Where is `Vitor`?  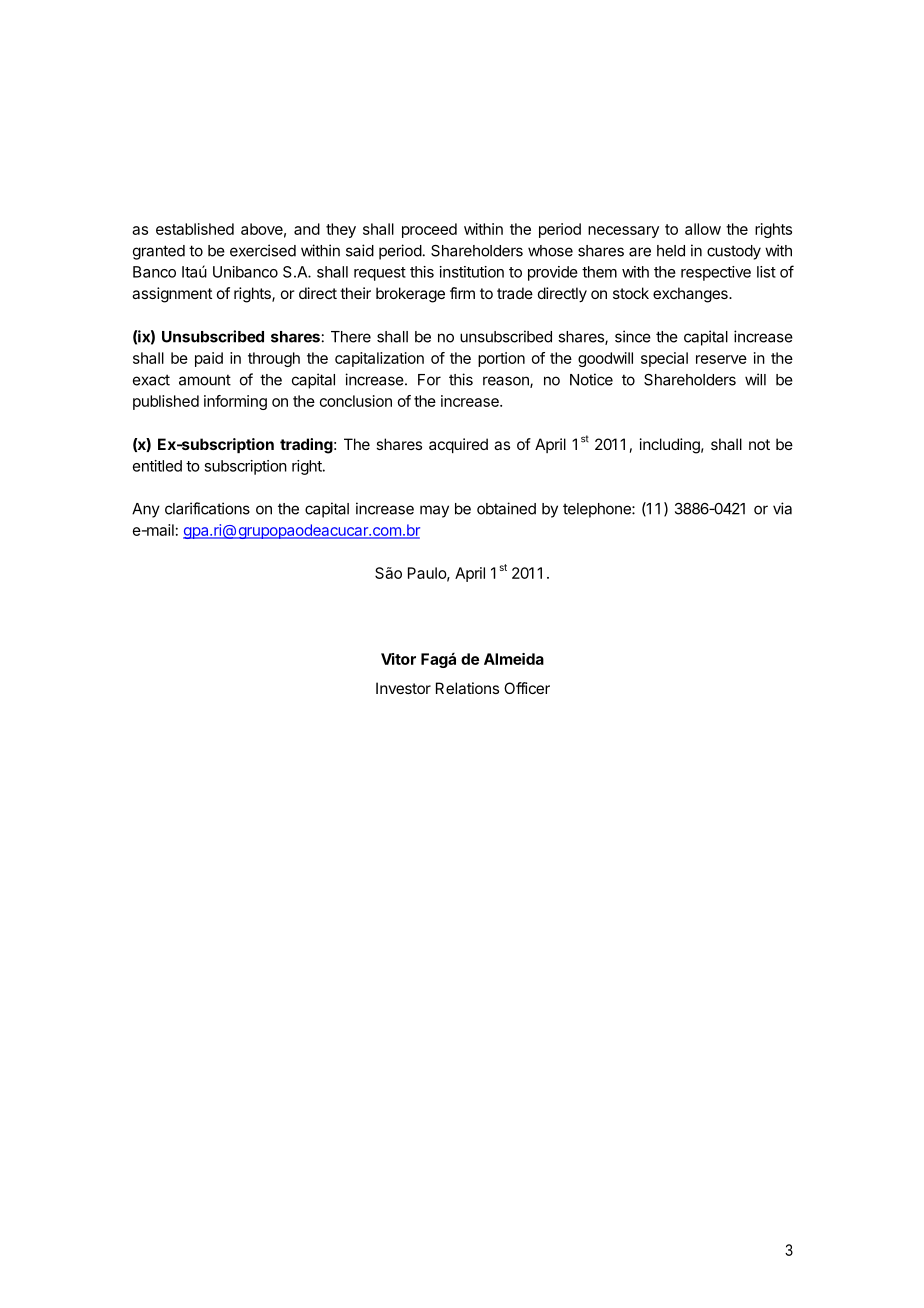 Vitor is located at coordinates (398, 659).
